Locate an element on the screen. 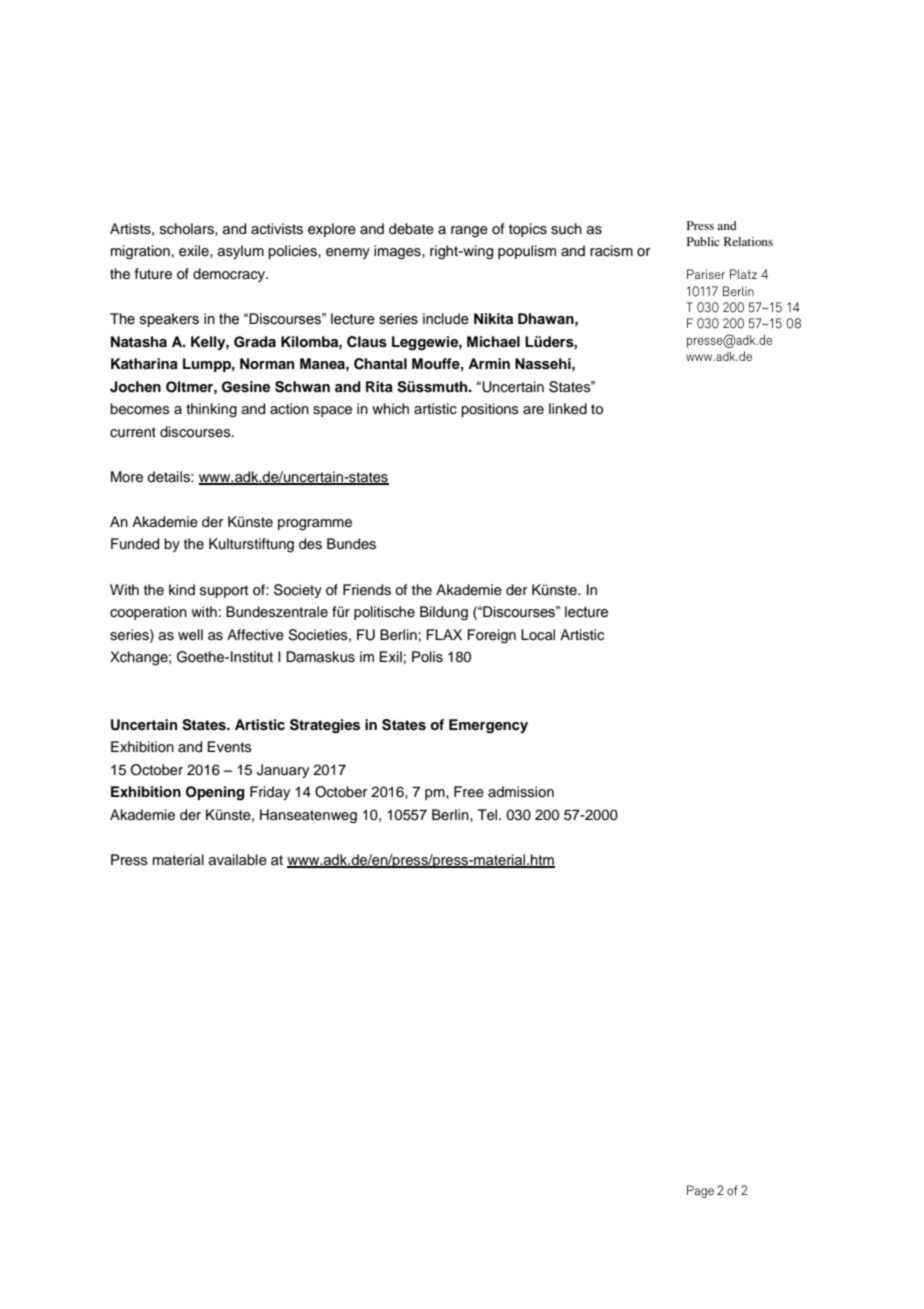 The height and width of the screenshot is (1309, 924). admission is located at coordinates (521, 792).
